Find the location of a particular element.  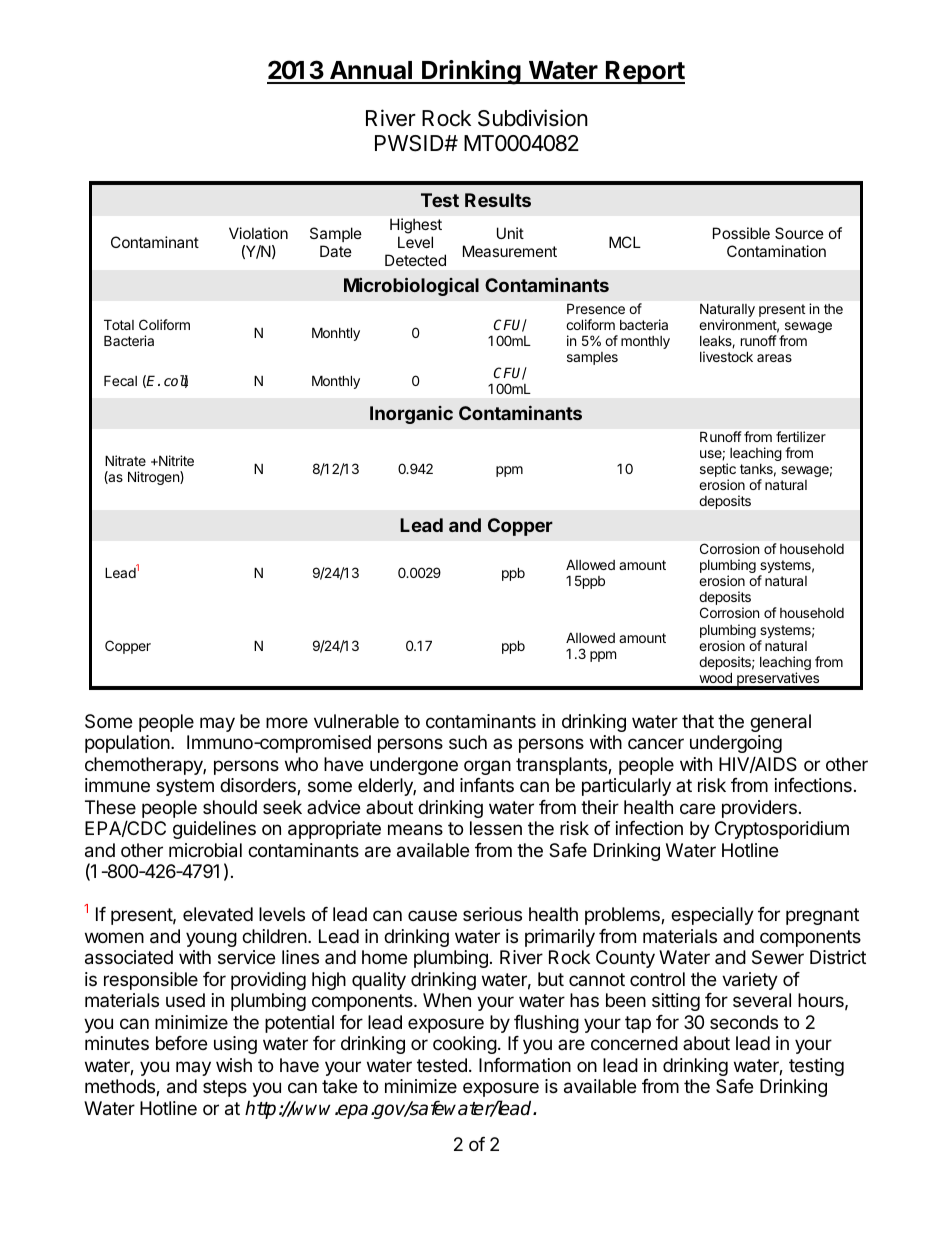

Violation is located at coordinates (258, 233).
